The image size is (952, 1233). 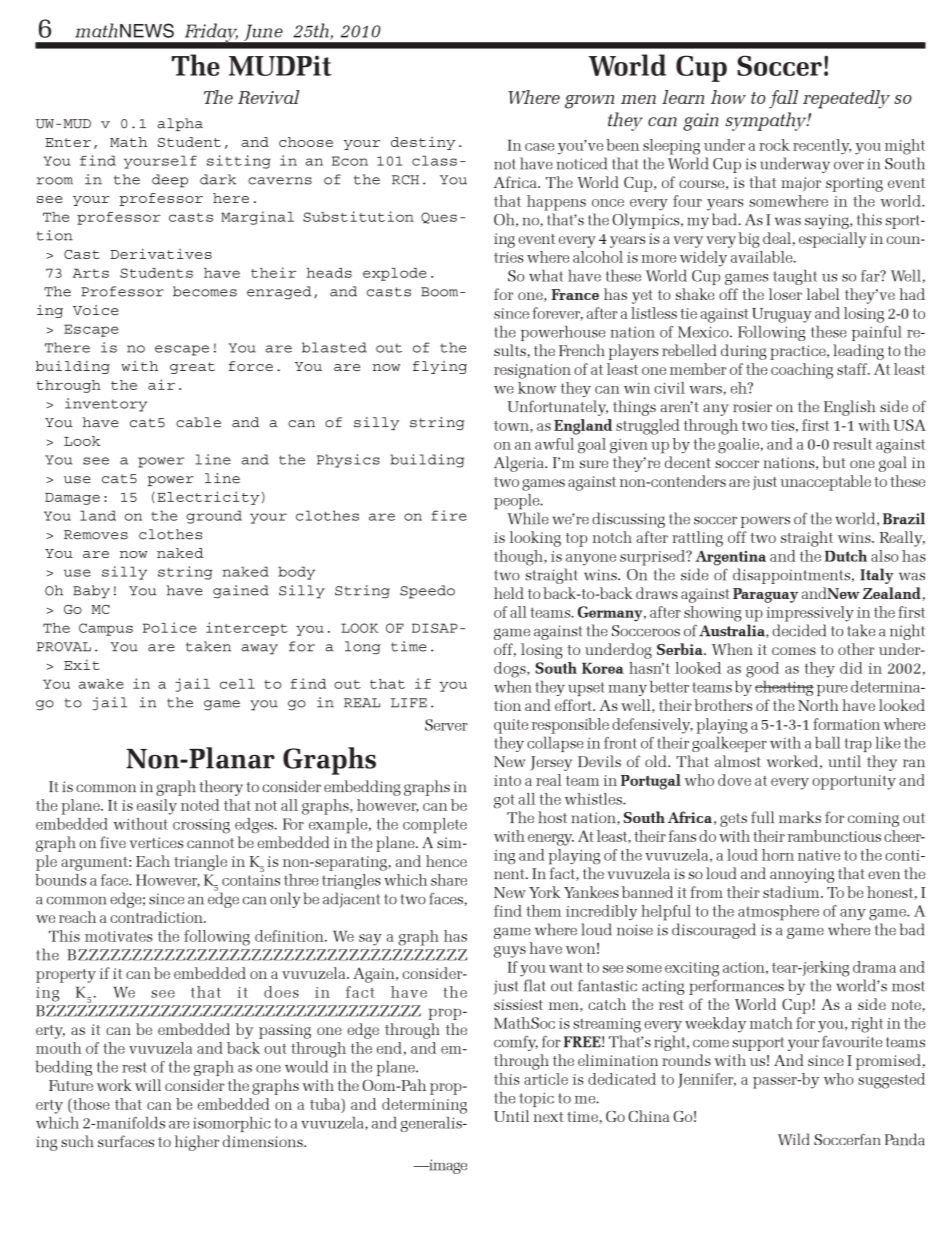 I want to click on image, so click(x=446, y=1166).
